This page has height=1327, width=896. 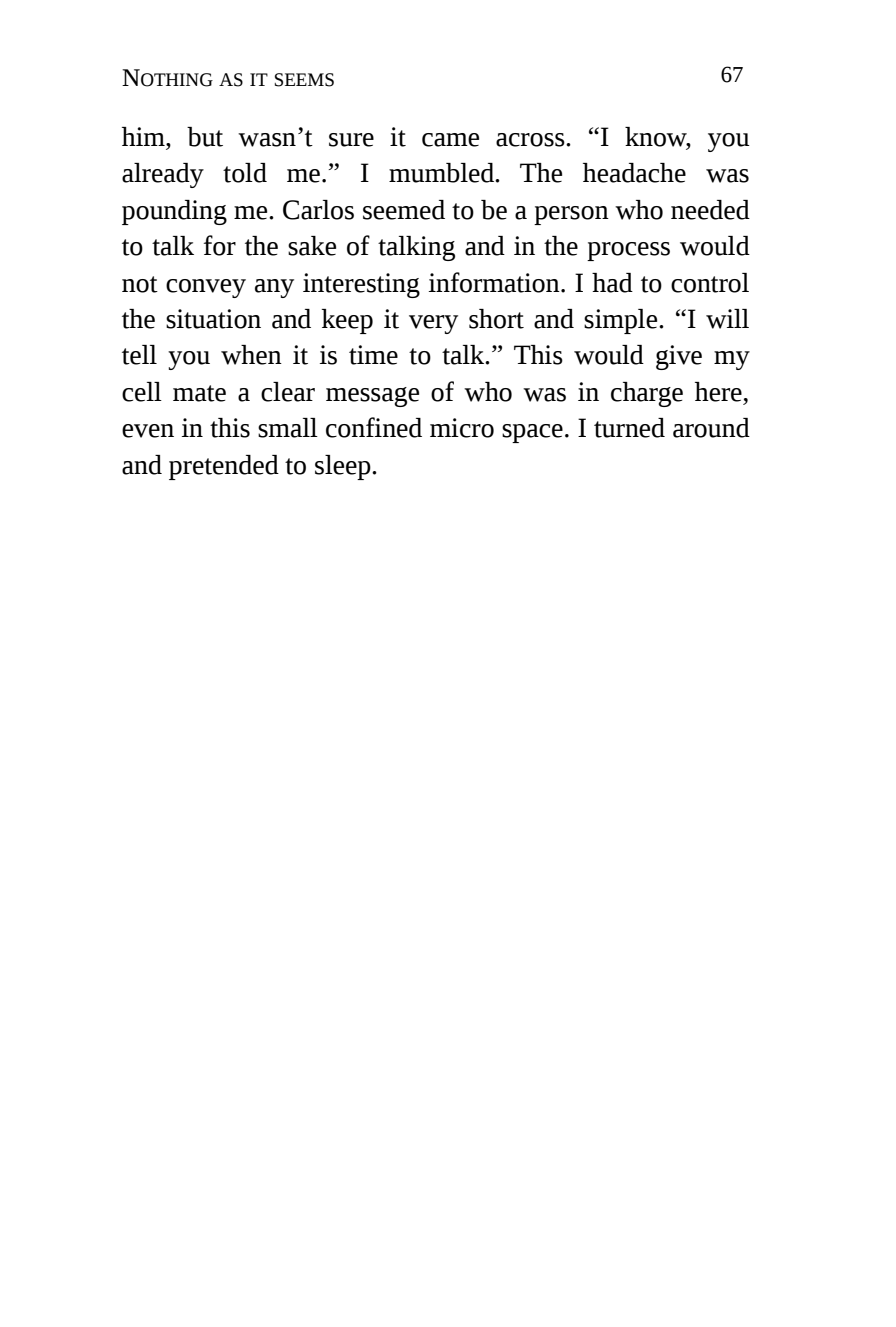 What do you see at coordinates (304, 80) in the page?
I see `SEEMS` at bounding box center [304, 80].
